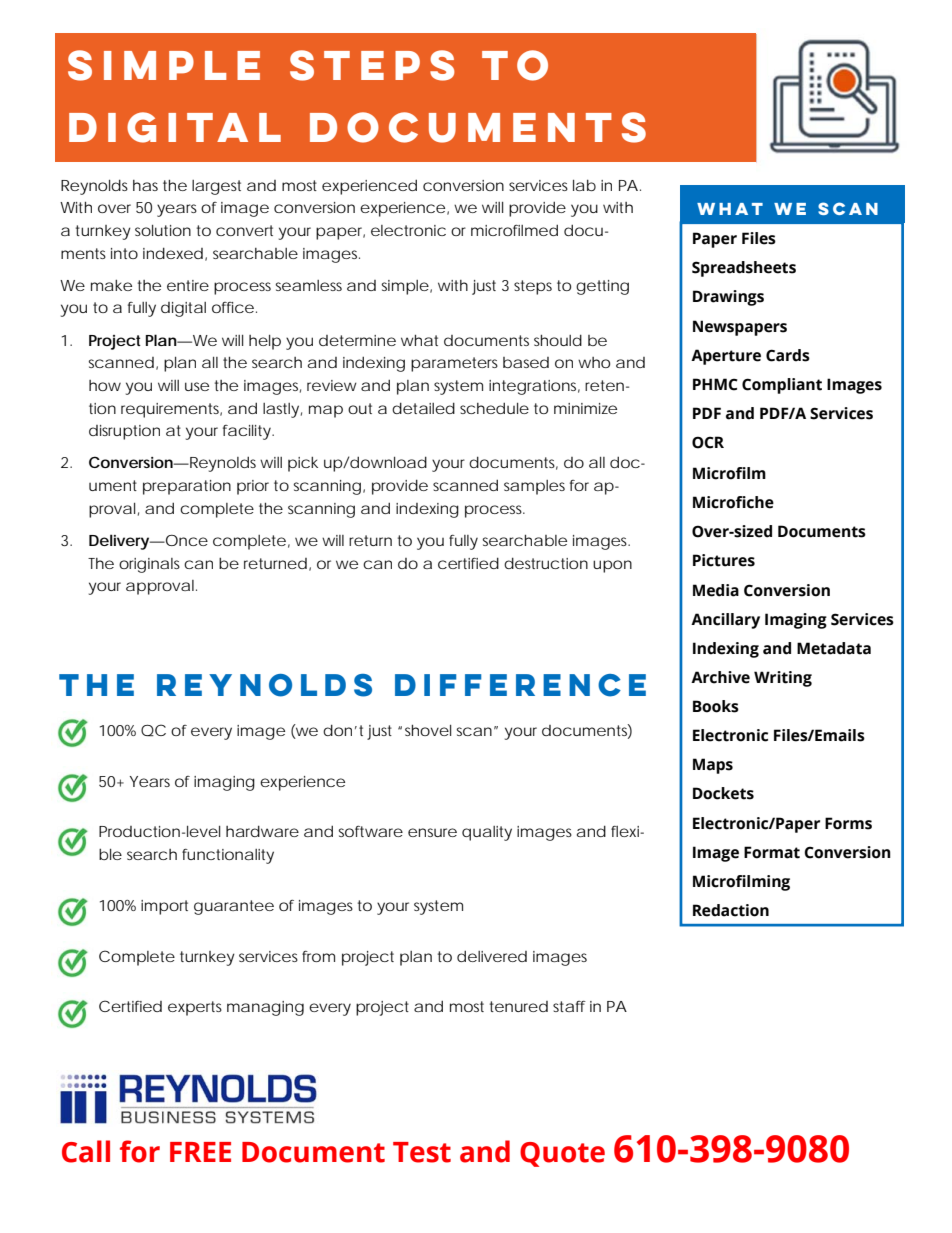 This image has height=1233, width=952. I want to click on facility, so click(248, 432).
